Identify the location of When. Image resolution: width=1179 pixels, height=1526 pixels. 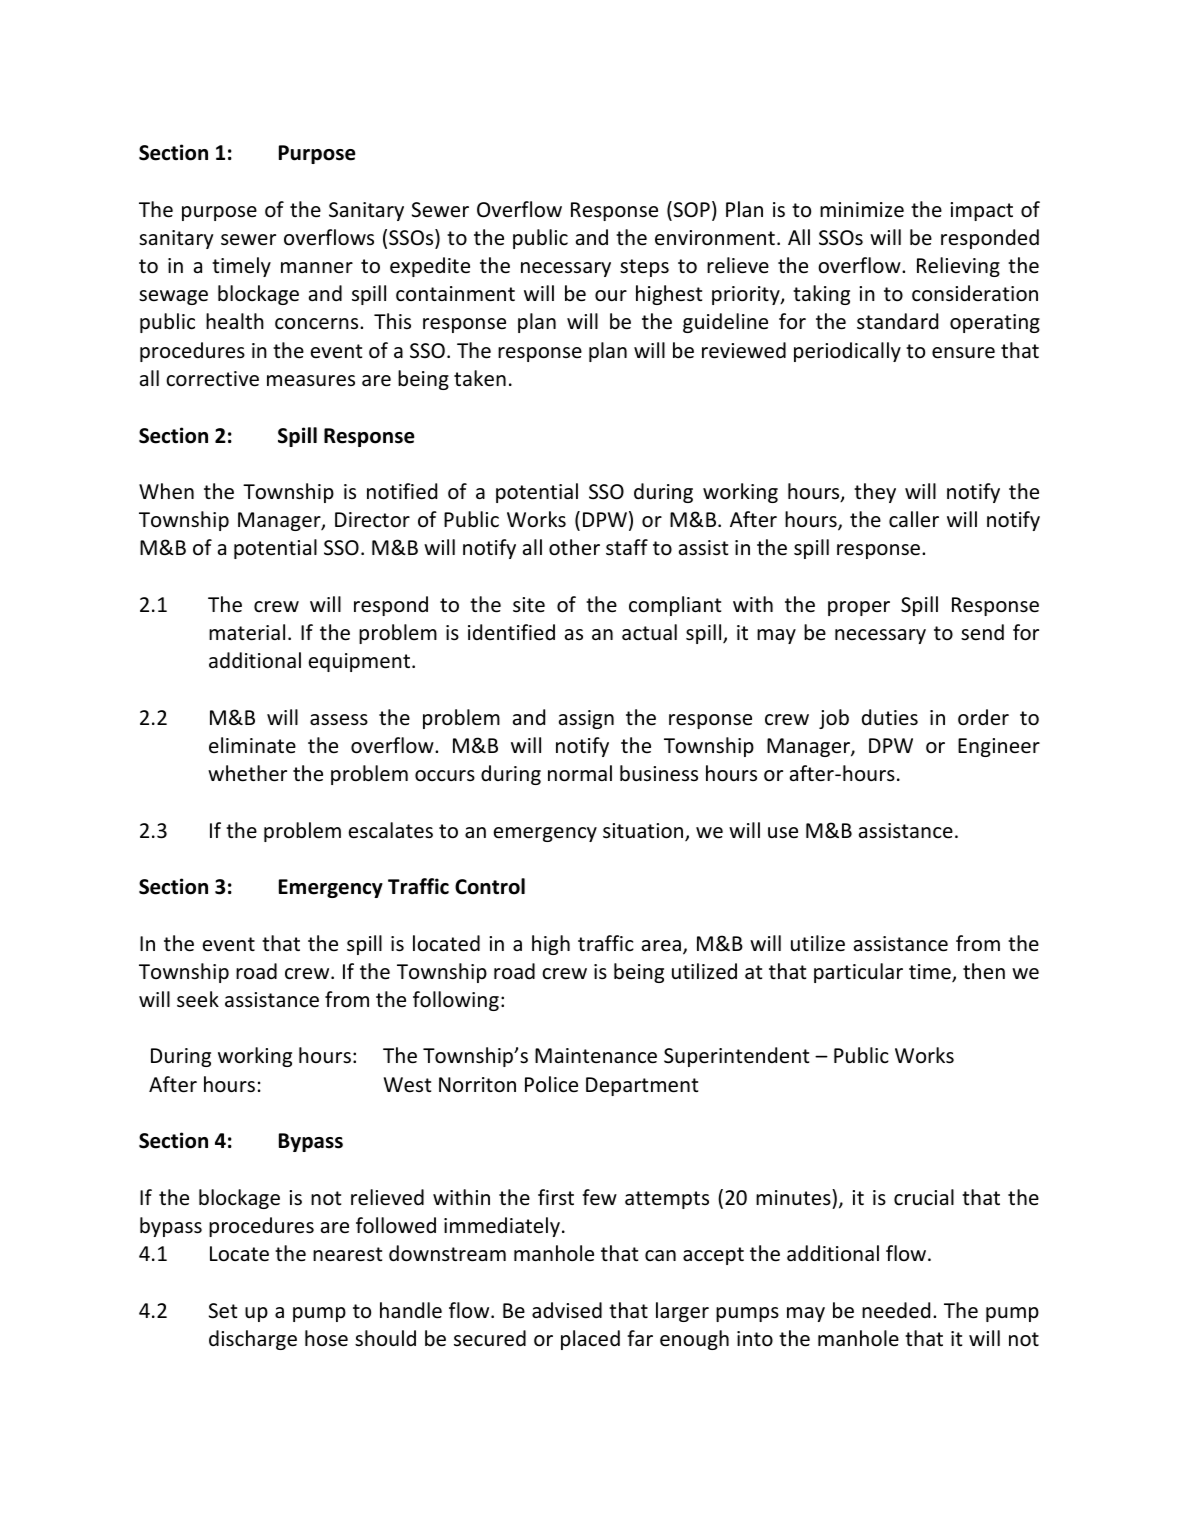
(166, 491).
